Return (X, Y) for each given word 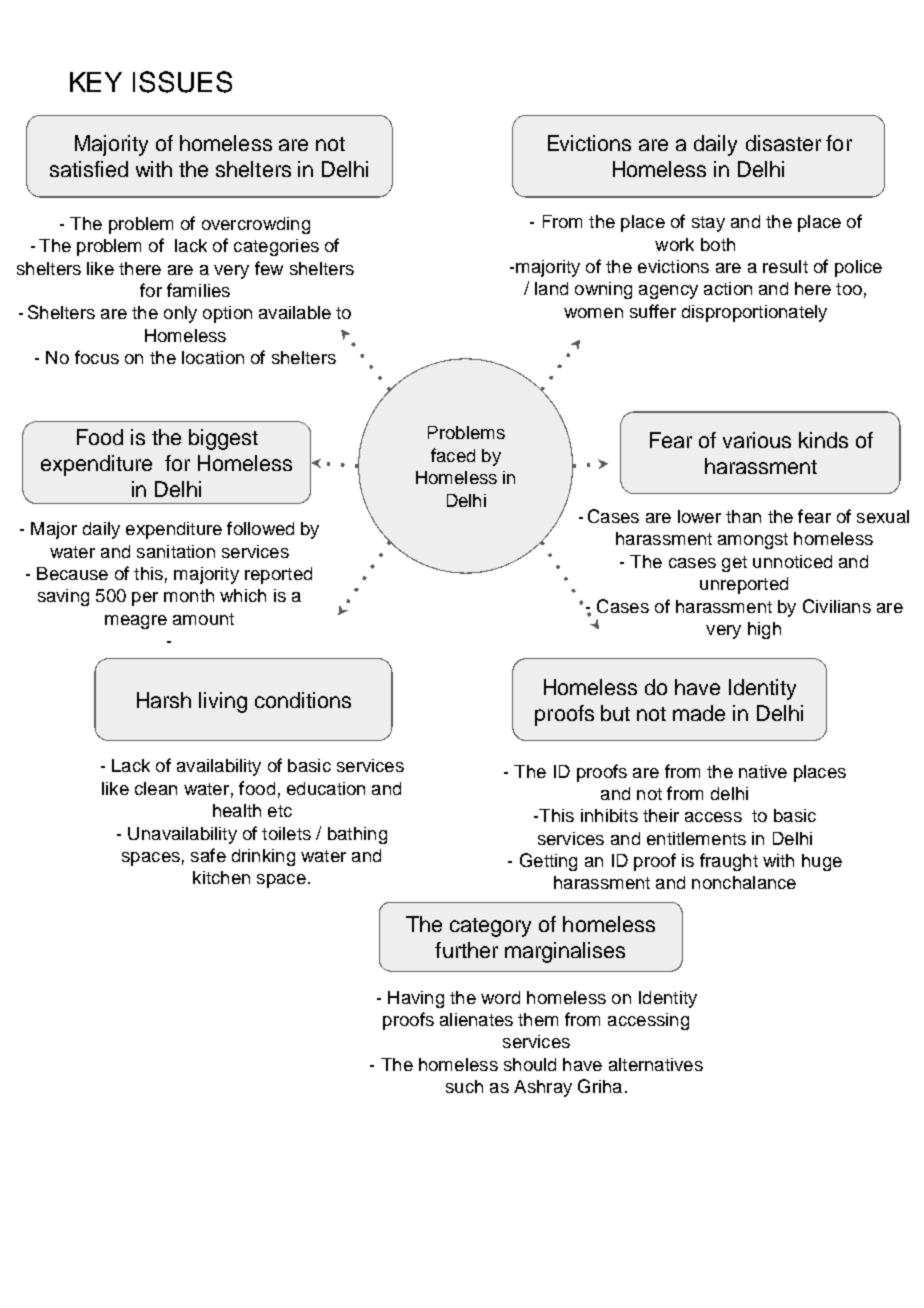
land (551, 288)
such (464, 1086)
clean (156, 788)
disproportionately (754, 313)
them (538, 1019)
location (213, 357)
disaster (783, 143)
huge (822, 862)
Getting (548, 862)
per (145, 599)
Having (416, 999)
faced (453, 455)
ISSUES (182, 82)
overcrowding (256, 225)
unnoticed (792, 561)
